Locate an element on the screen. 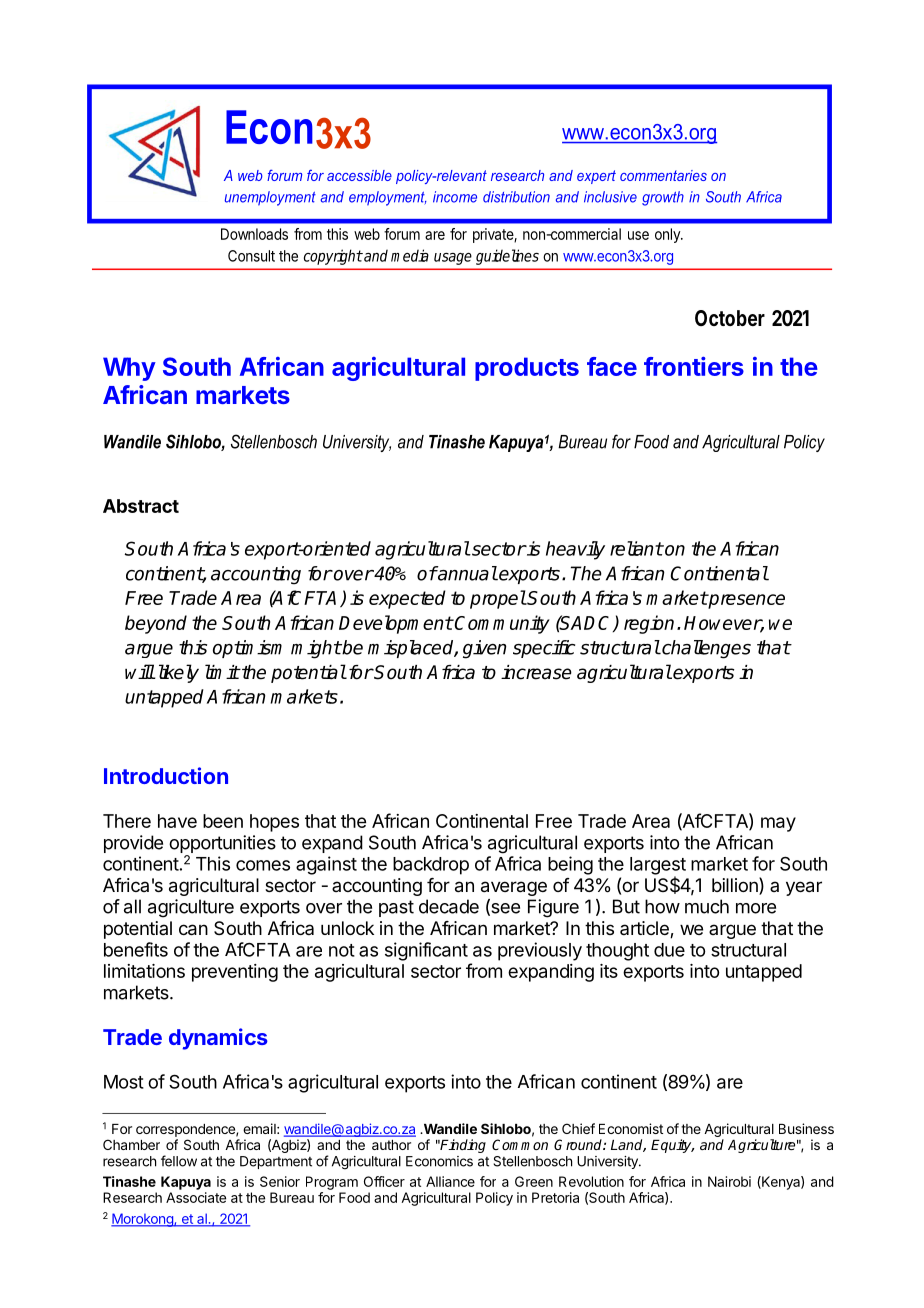 Image resolution: width=924 pixels, height=1308 pixels. usage is located at coordinates (453, 259).
